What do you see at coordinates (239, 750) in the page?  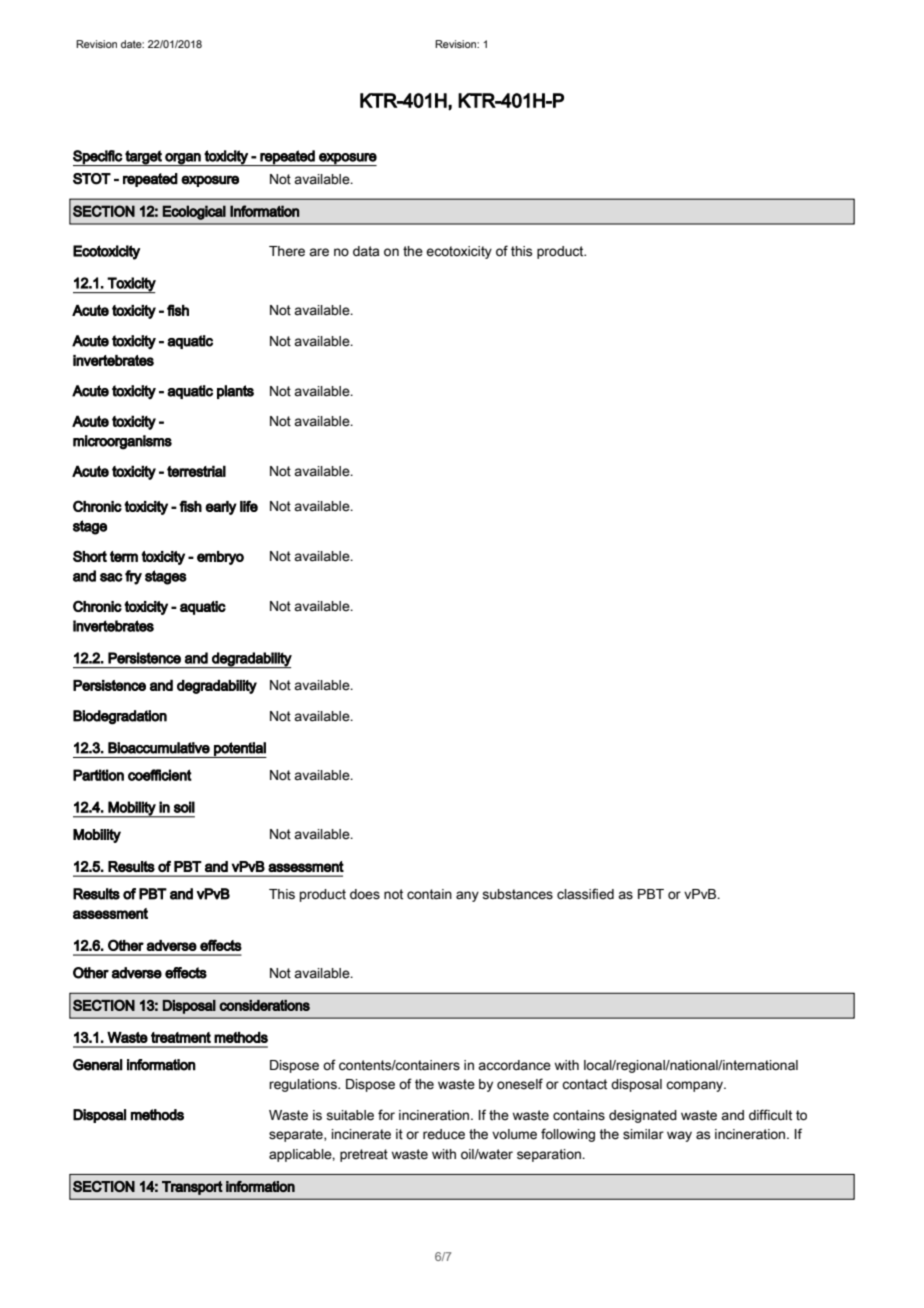 I see `potential` at bounding box center [239, 750].
